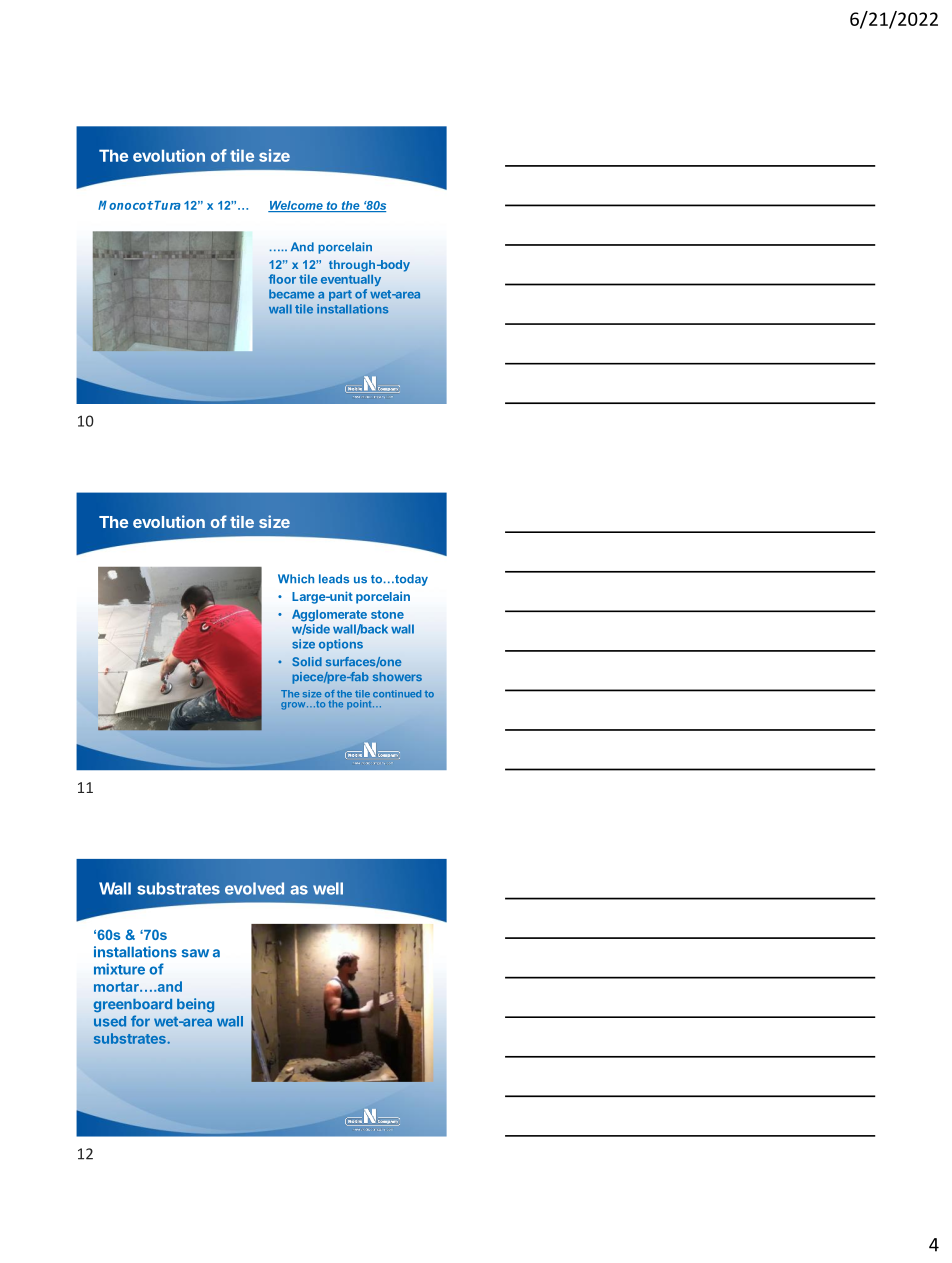 Image resolution: width=952 pixels, height=1263 pixels. What do you see at coordinates (195, 1005) in the page?
I see `being` at bounding box center [195, 1005].
